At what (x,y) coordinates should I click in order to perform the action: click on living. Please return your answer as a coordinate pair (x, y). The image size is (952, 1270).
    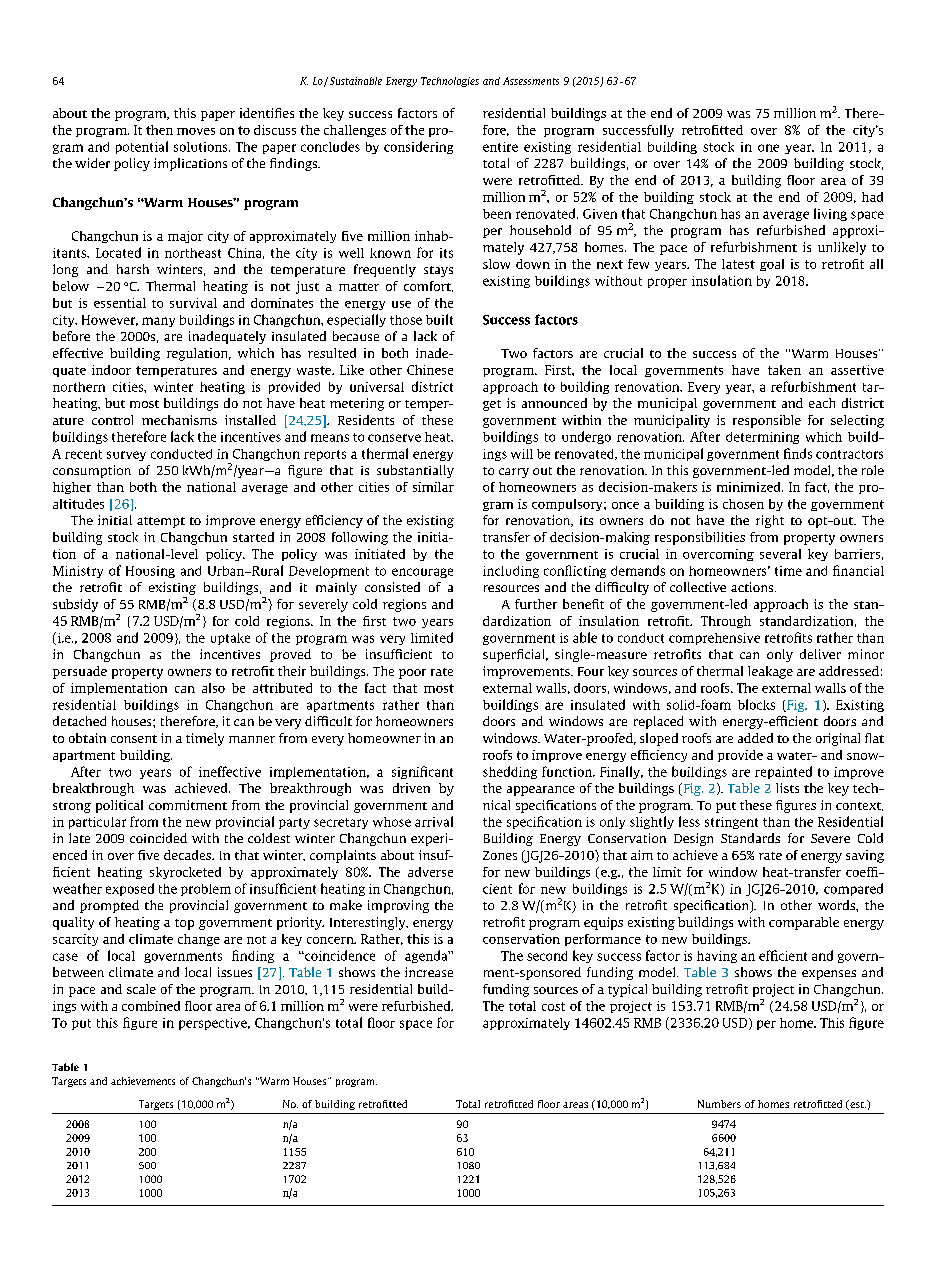
    Looking at the image, I should click on (830, 214).
